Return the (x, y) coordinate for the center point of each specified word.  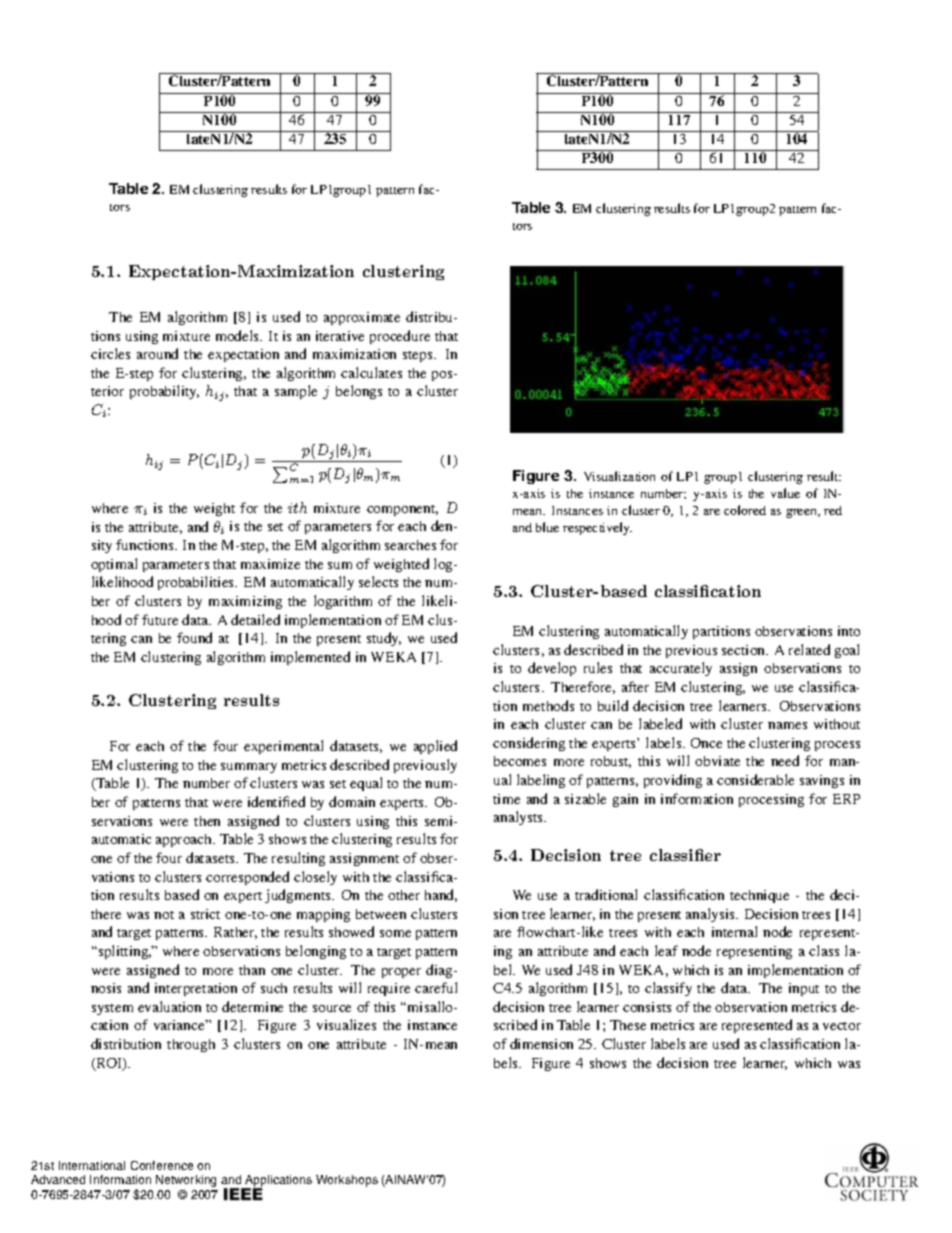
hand (441, 895)
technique (759, 896)
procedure (400, 337)
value (785, 493)
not (164, 915)
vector (842, 1026)
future (160, 619)
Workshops (347, 1181)
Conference (162, 1165)
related (809, 649)
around (157, 353)
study (384, 639)
